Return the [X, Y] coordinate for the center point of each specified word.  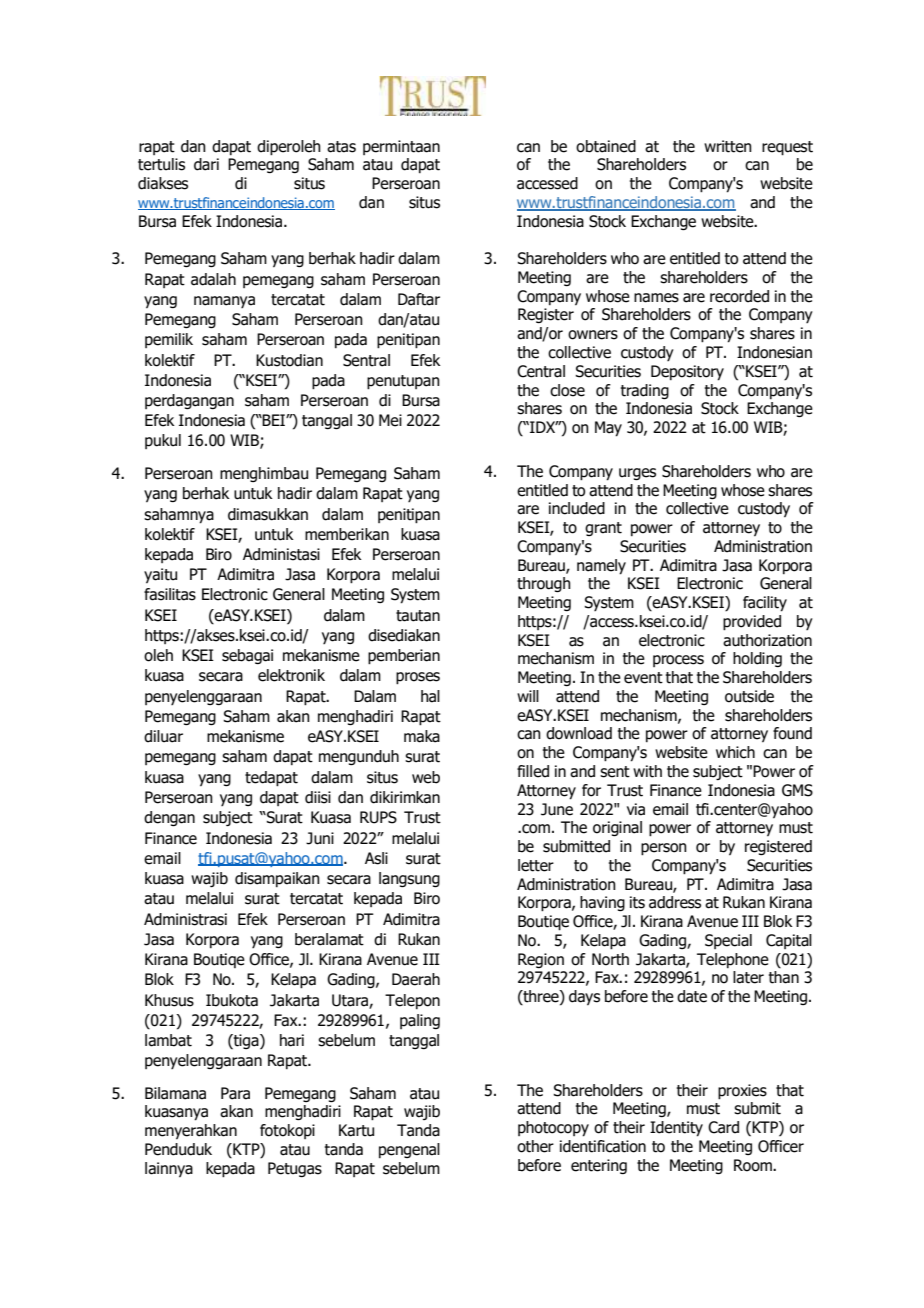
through [544, 584]
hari [292, 1040]
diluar [163, 736]
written [728, 146]
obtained [606, 146]
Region [541, 960]
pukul [163, 441]
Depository [687, 373]
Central [541, 371]
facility [765, 604]
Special [728, 941]
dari [206, 164]
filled [533, 771]
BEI [274, 420]
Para [235, 1093]
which [735, 752]
